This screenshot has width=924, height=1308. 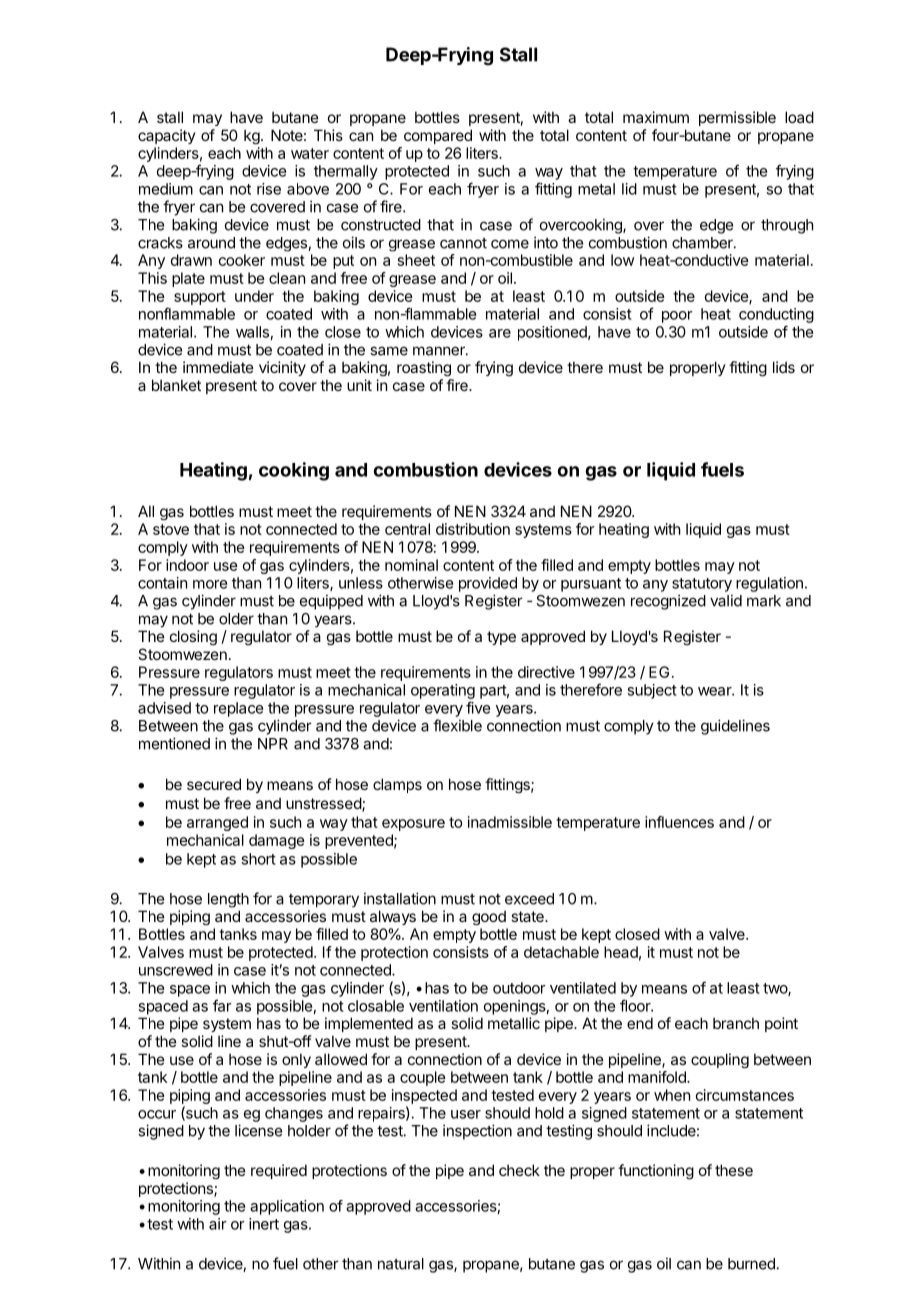 What do you see at coordinates (269, 189) in the screenshot?
I see `rise` at bounding box center [269, 189].
